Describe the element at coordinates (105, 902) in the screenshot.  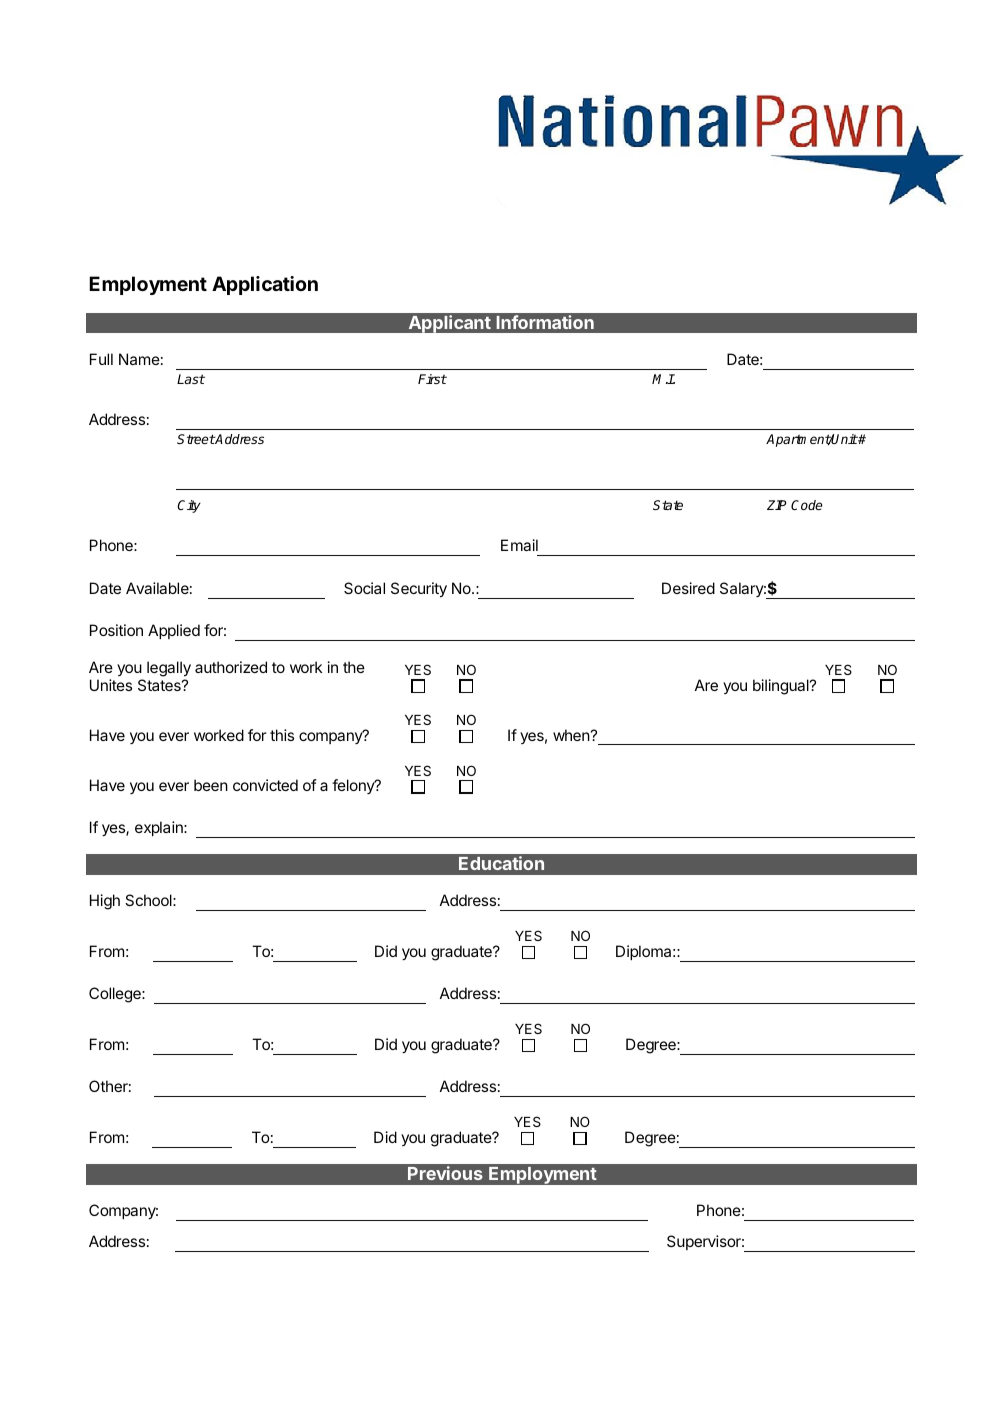
I see `High` at that location.
